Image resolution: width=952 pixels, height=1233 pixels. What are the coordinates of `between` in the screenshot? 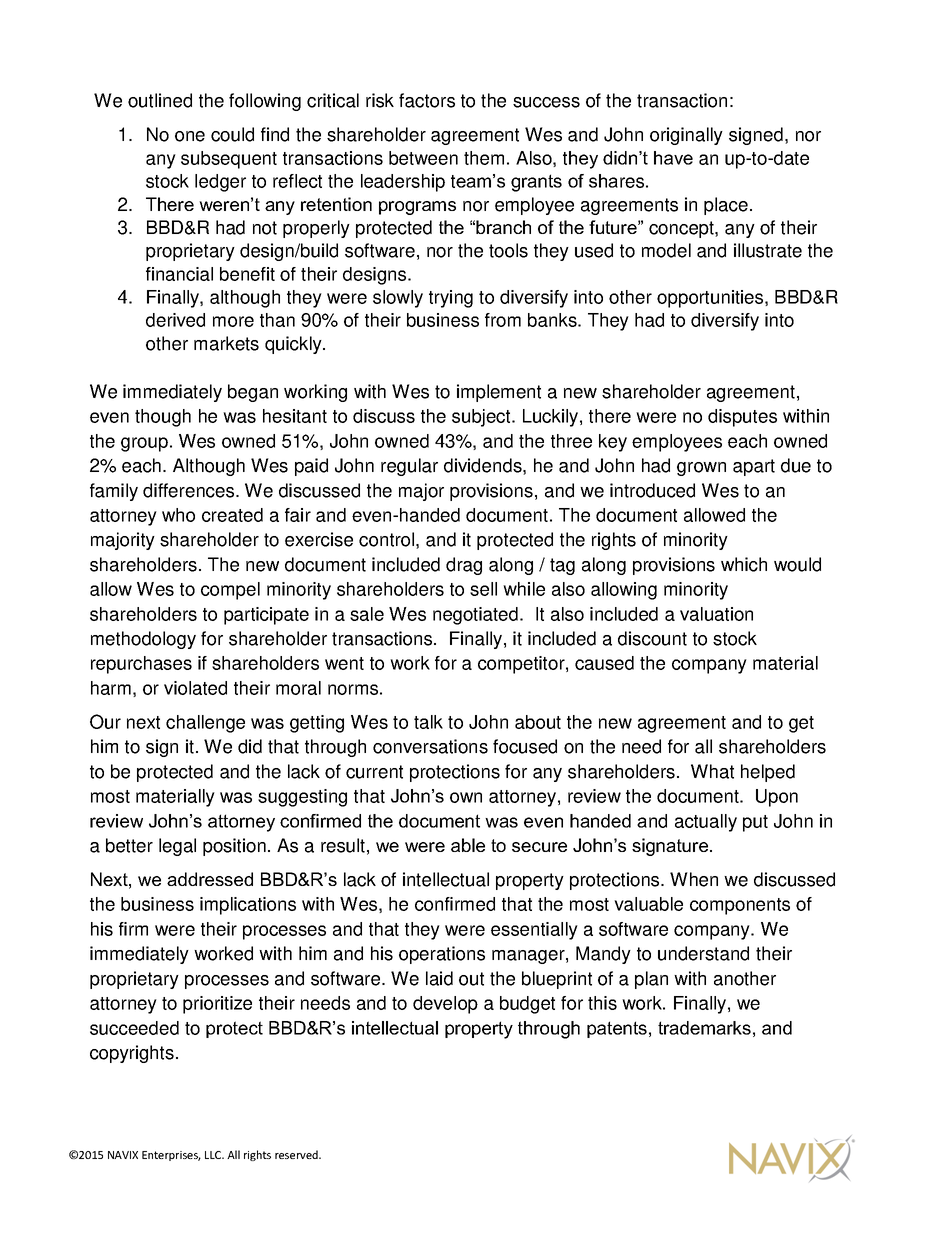 It's located at (423, 158).
